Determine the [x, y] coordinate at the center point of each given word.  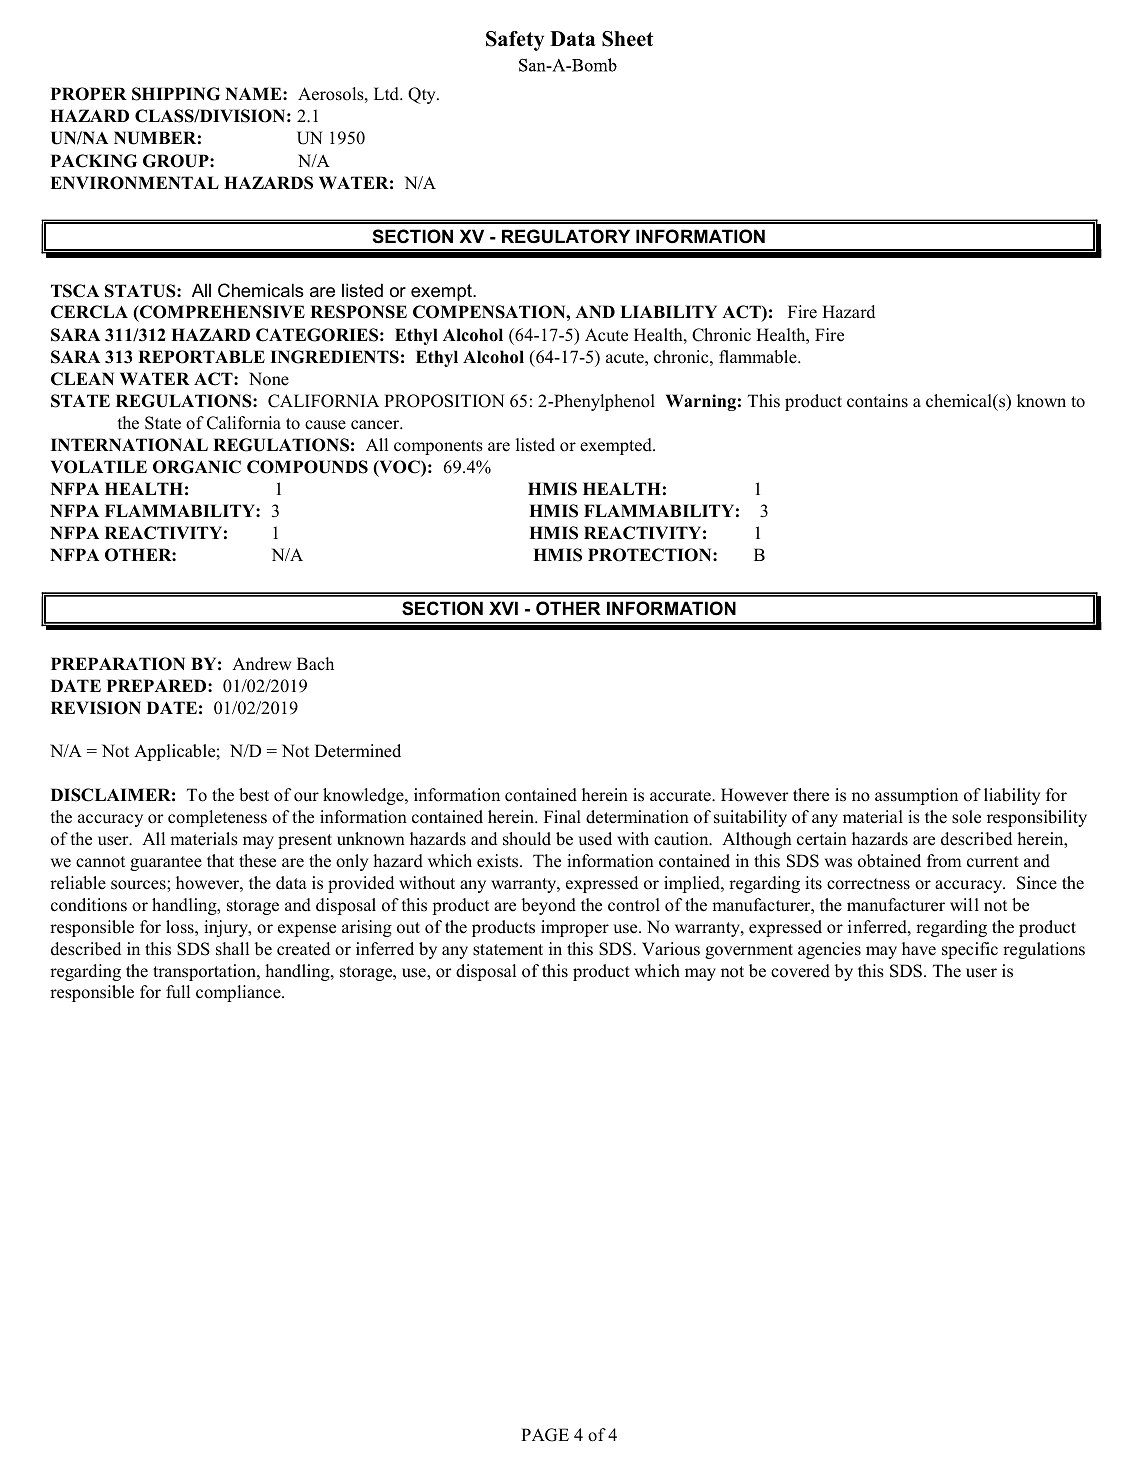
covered [800, 971]
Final [562, 816]
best [254, 795]
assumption [916, 796]
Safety [515, 41]
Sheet [627, 39]
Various [671, 949]
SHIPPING [176, 94]
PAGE [545, 1435]
